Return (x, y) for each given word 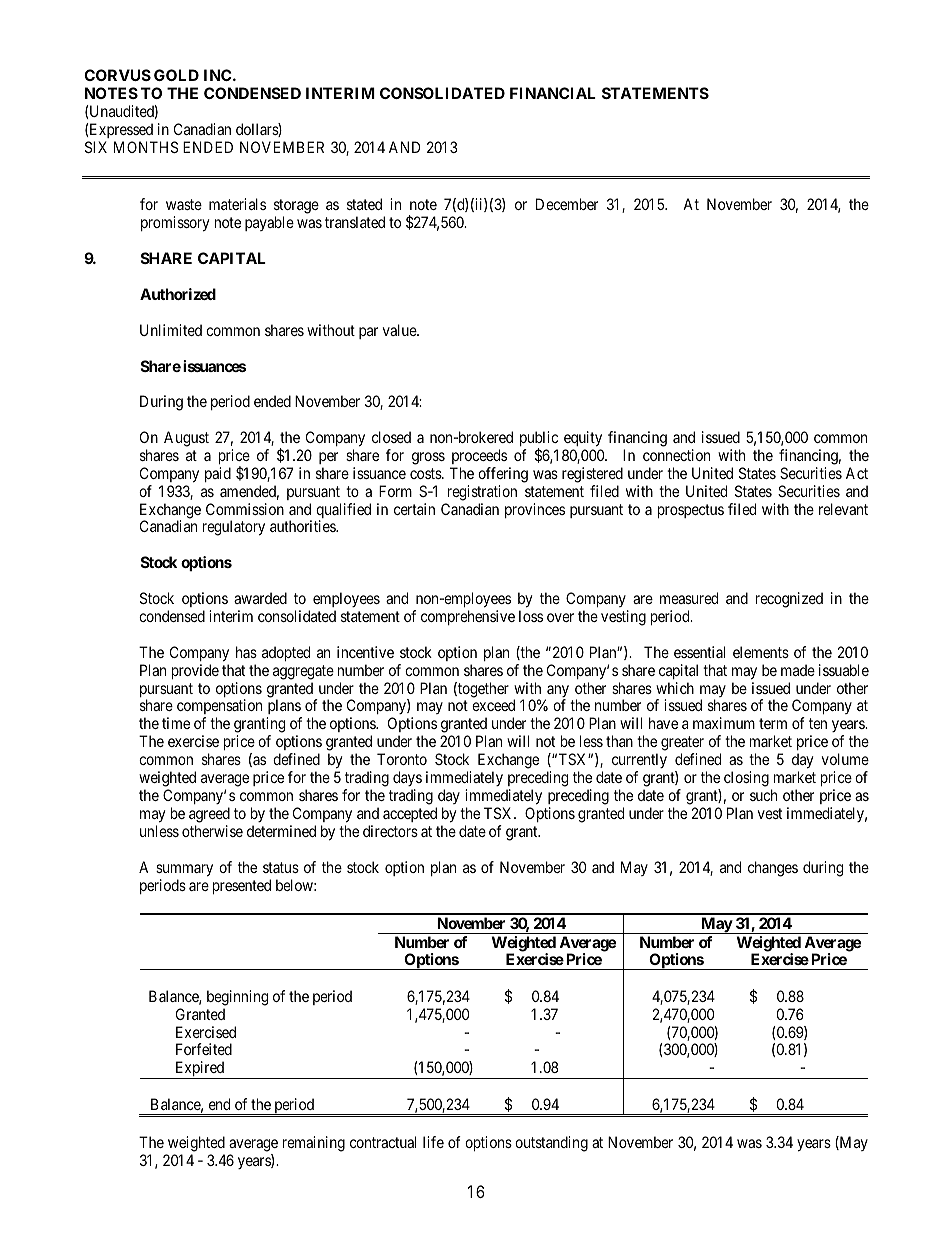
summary (184, 870)
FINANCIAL (553, 93)
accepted (410, 814)
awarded (260, 598)
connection (676, 455)
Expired (200, 1070)
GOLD (176, 75)
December (567, 204)
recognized (789, 600)
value (400, 330)
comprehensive (468, 617)
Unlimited (171, 330)
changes (773, 869)
